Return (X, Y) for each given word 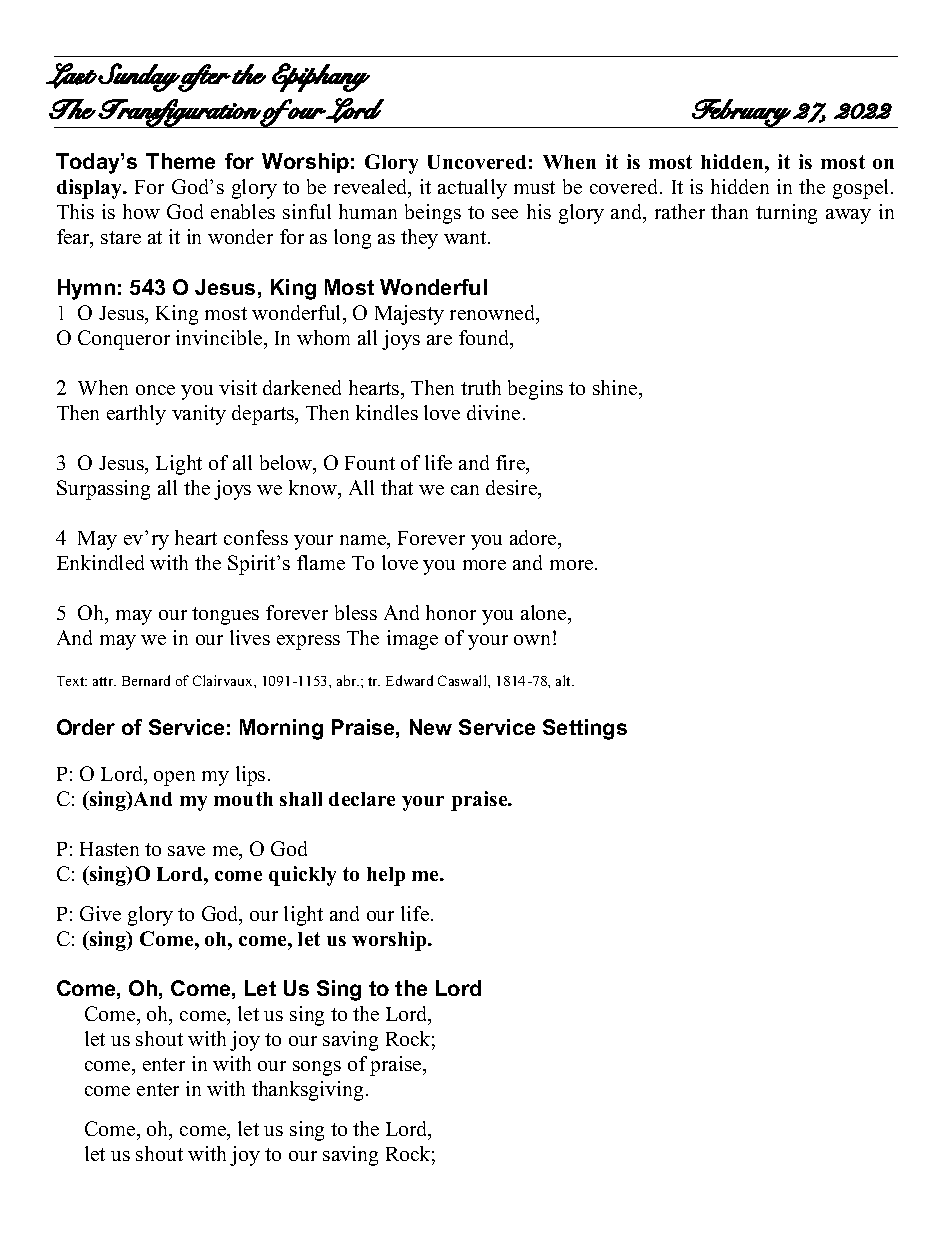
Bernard (146, 680)
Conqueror (124, 340)
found (485, 339)
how (141, 211)
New (431, 727)
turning (786, 214)
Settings (585, 729)
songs (317, 1068)
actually (472, 189)
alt (565, 680)
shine (616, 387)
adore (534, 537)
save (186, 851)
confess (256, 537)
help (386, 876)
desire (513, 489)
